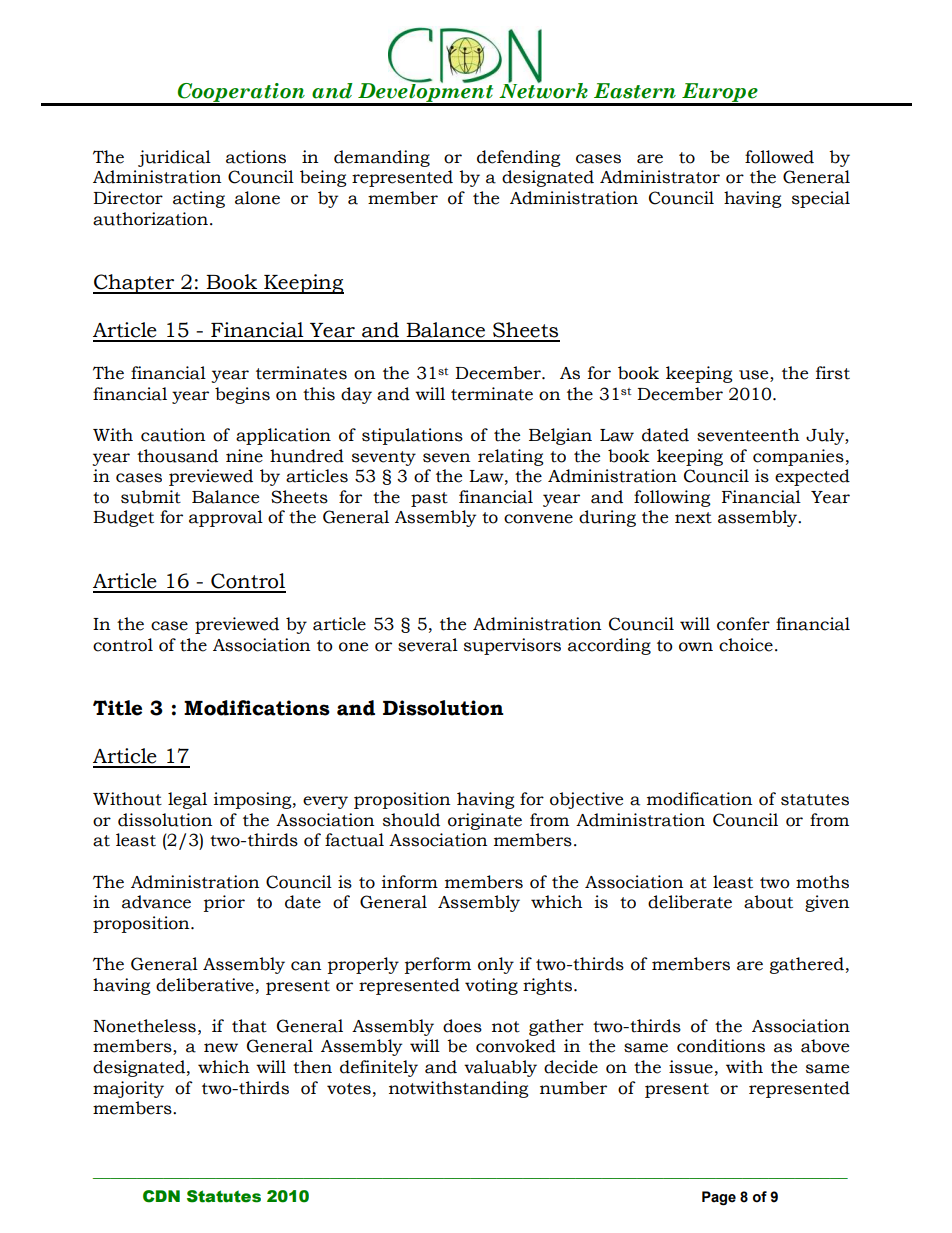 This image has width=952, height=1233. Describe the element at coordinates (746, 645) in the image. I see `choice` at that location.
